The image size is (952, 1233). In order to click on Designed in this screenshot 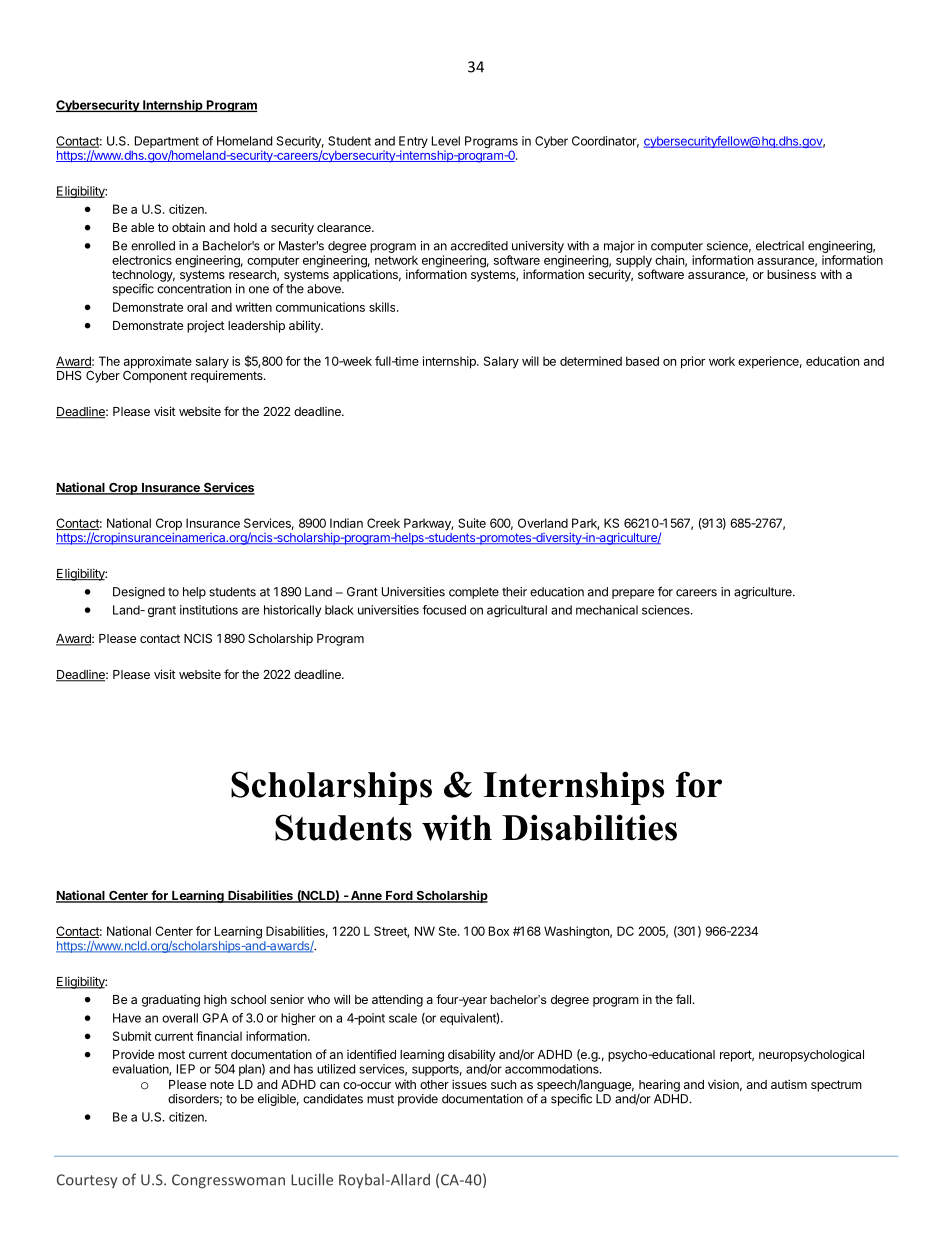, I will do `click(139, 593)`.
